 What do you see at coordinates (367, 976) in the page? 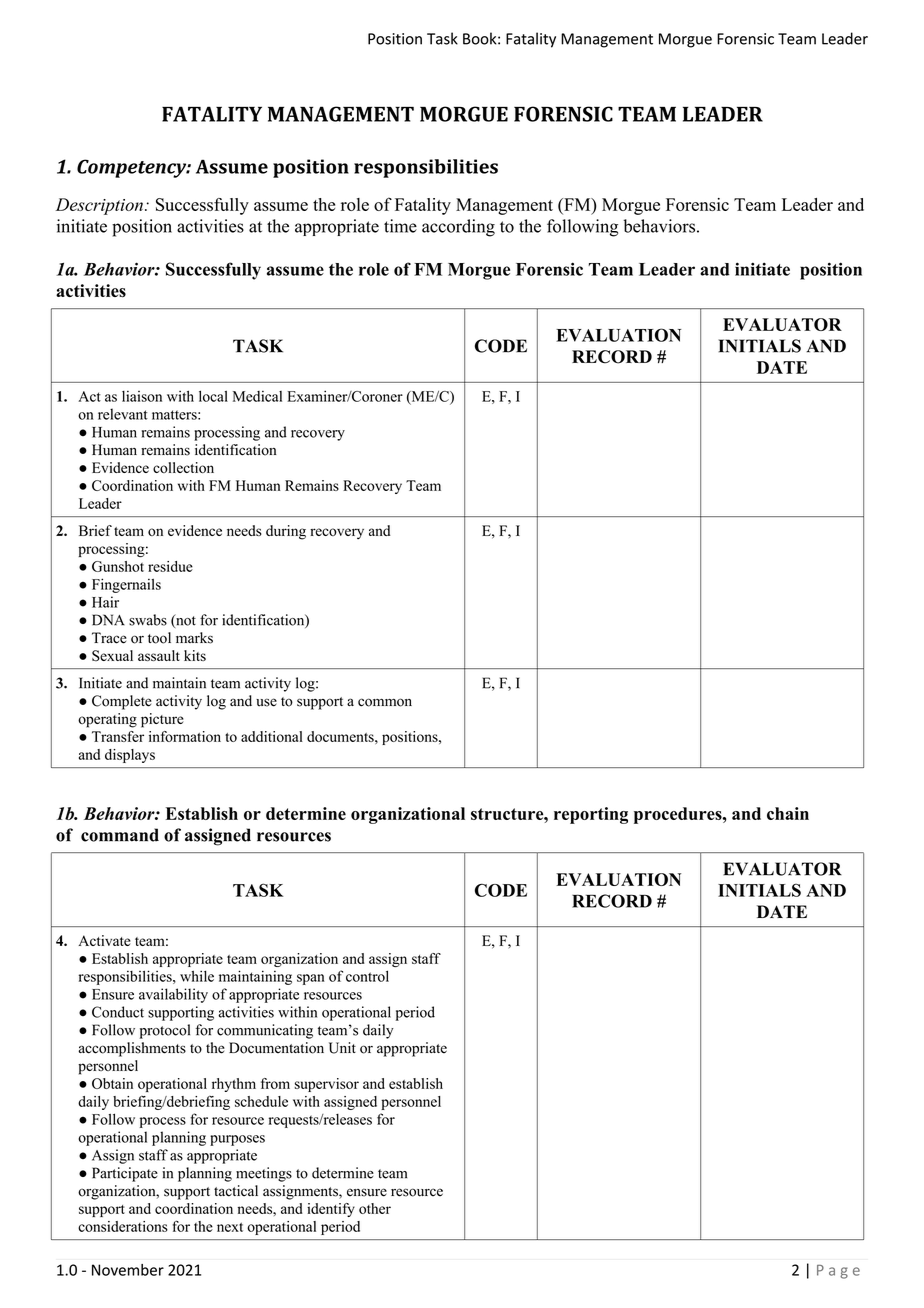
I see `control` at bounding box center [367, 976].
